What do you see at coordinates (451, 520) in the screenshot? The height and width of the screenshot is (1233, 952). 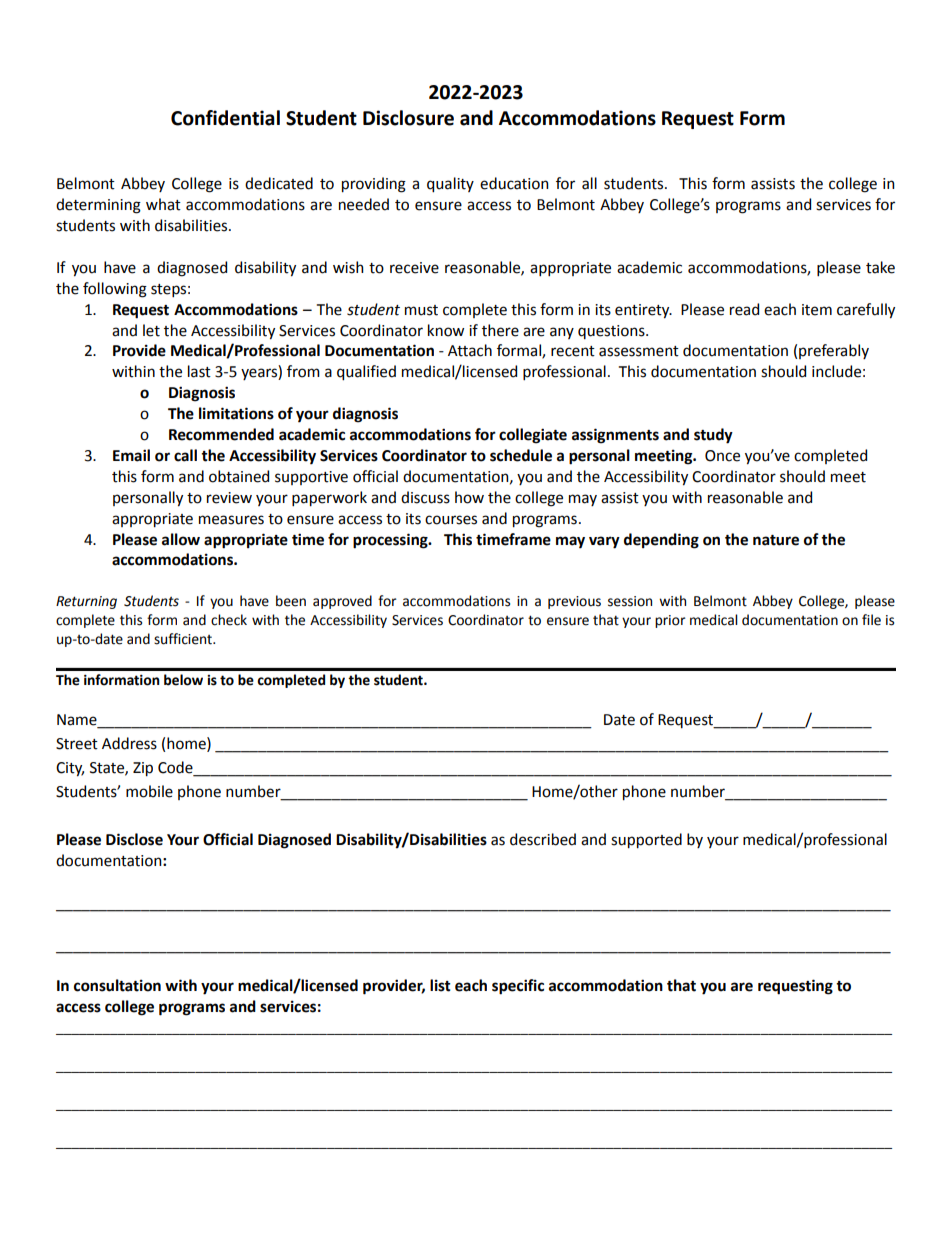 I see `courses` at bounding box center [451, 520].
